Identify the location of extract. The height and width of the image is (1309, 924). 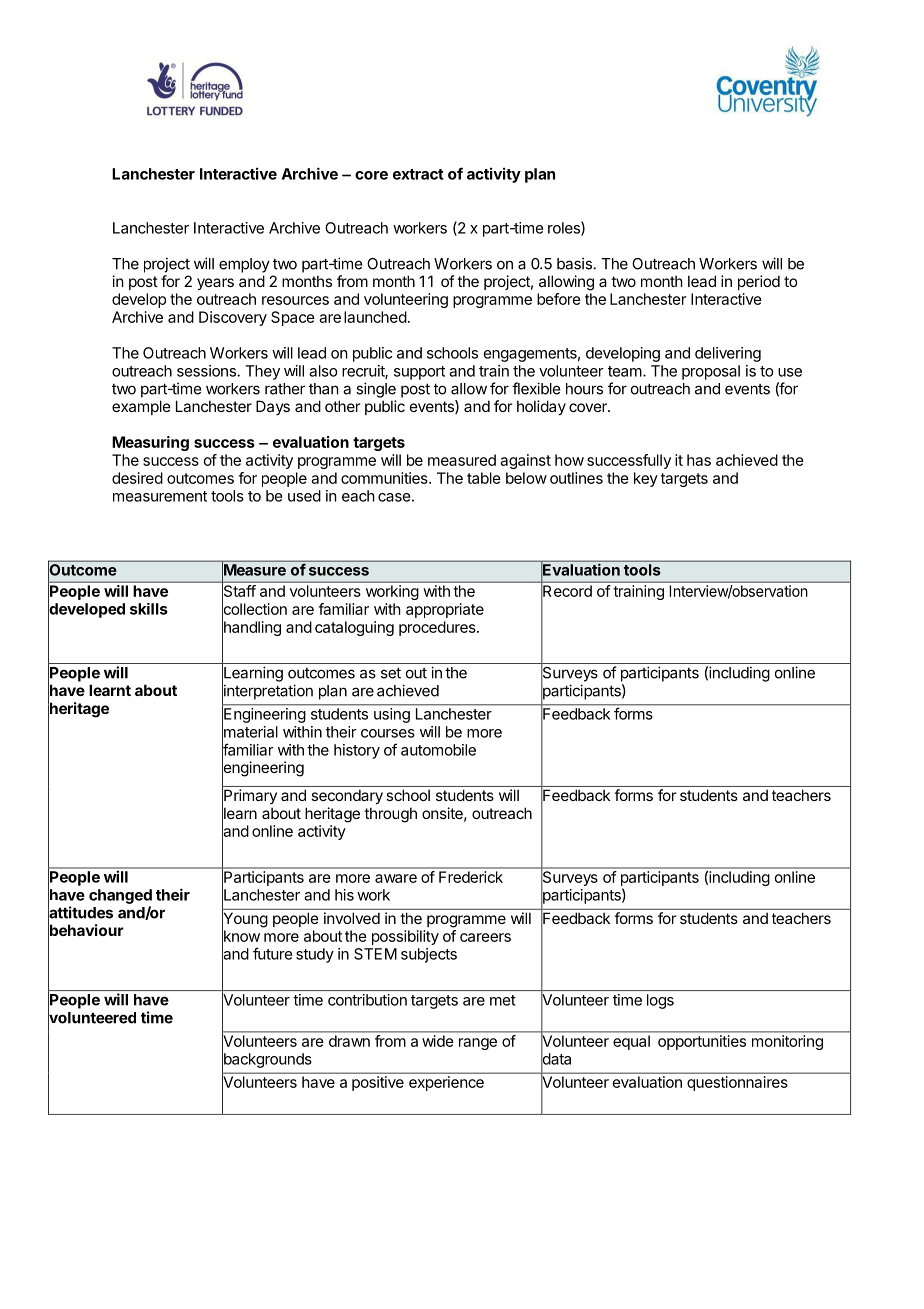
(418, 174).
